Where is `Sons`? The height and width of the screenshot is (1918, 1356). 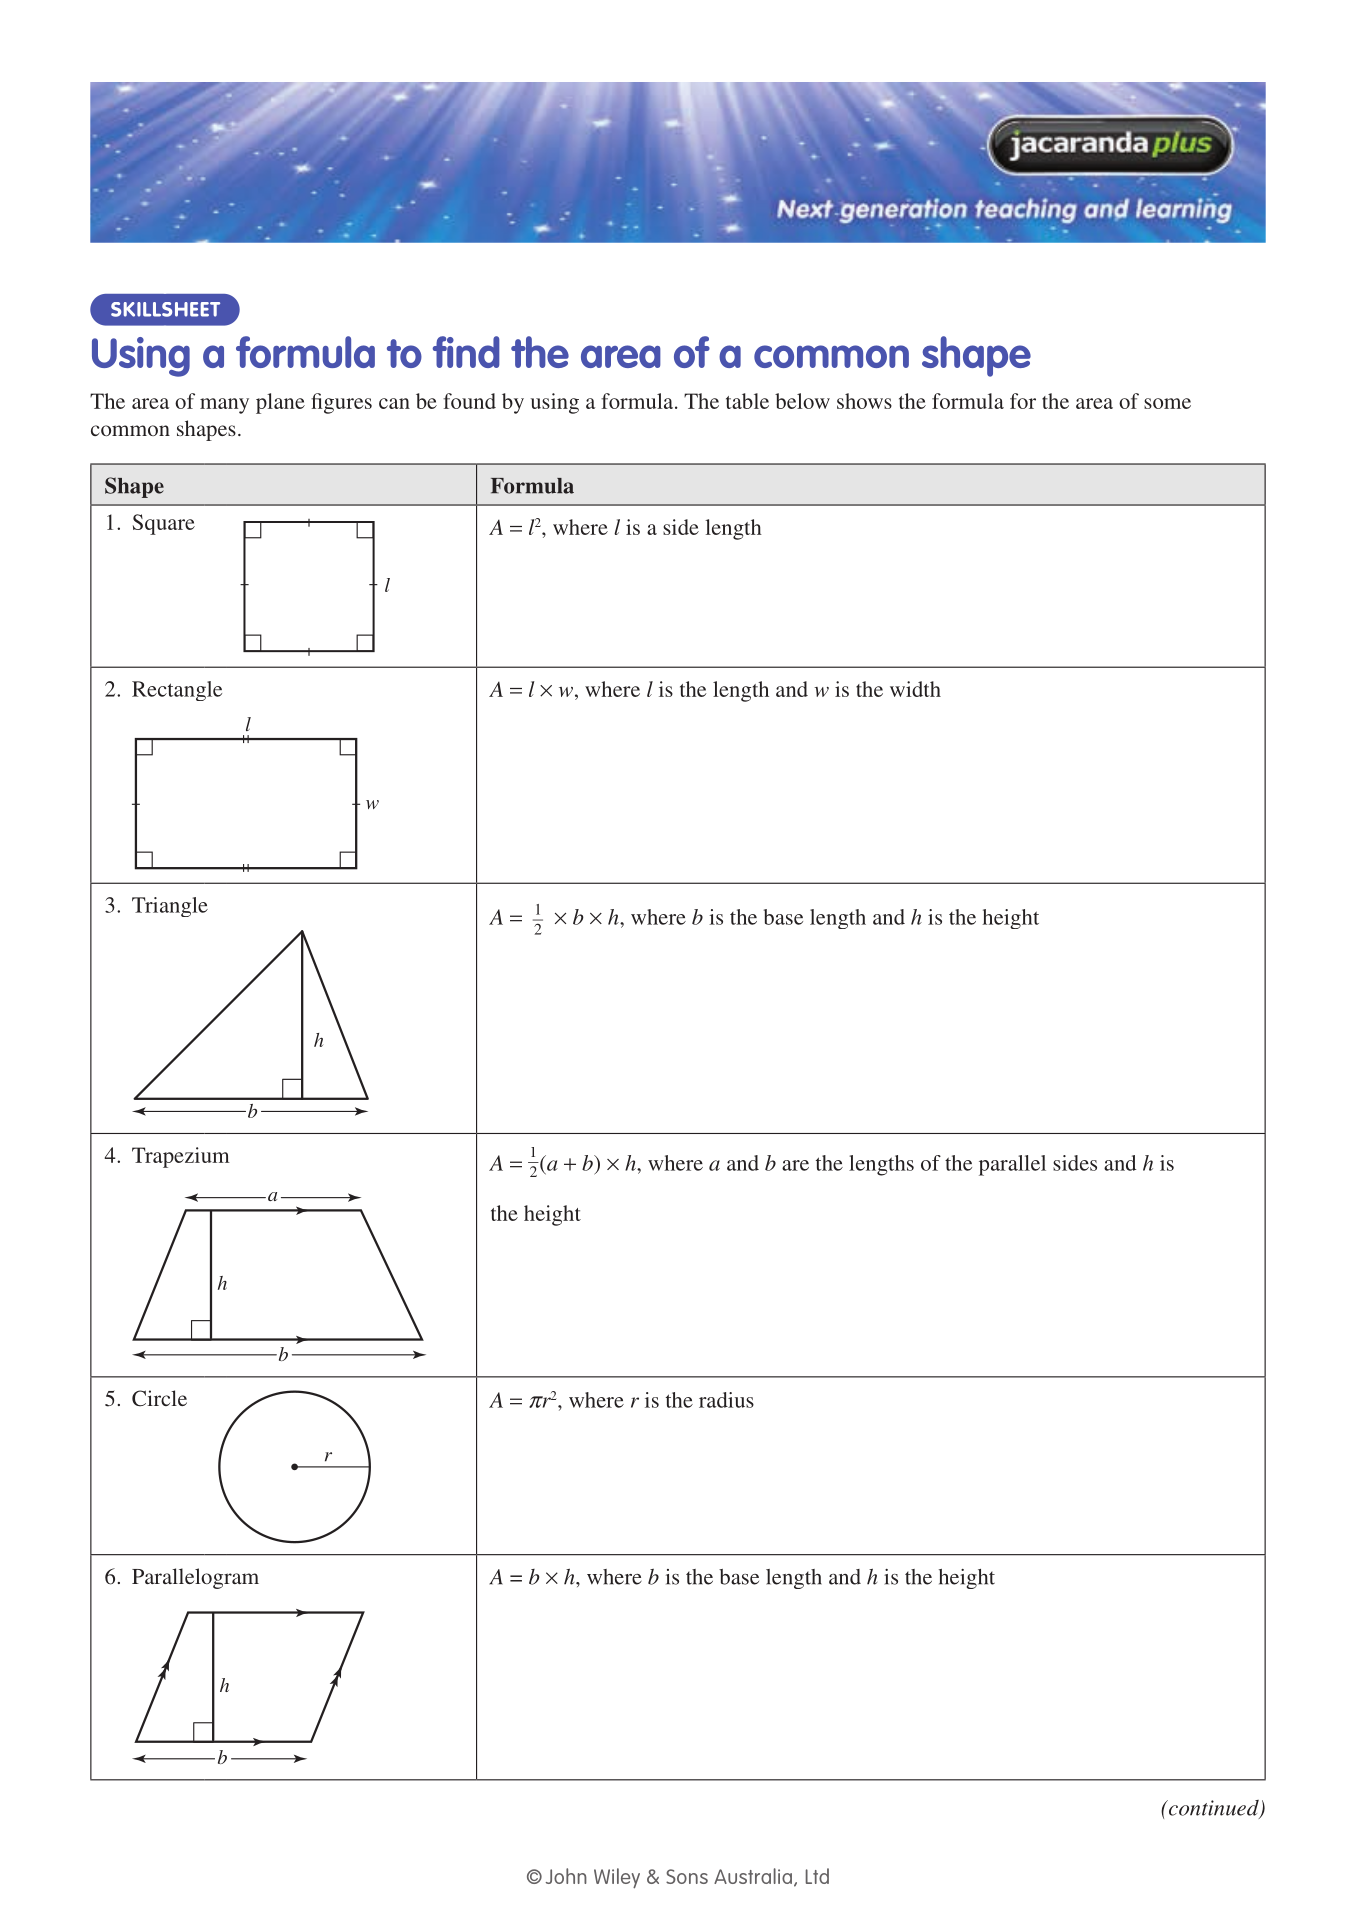
Sons is located at coordinates (687, 1876).
